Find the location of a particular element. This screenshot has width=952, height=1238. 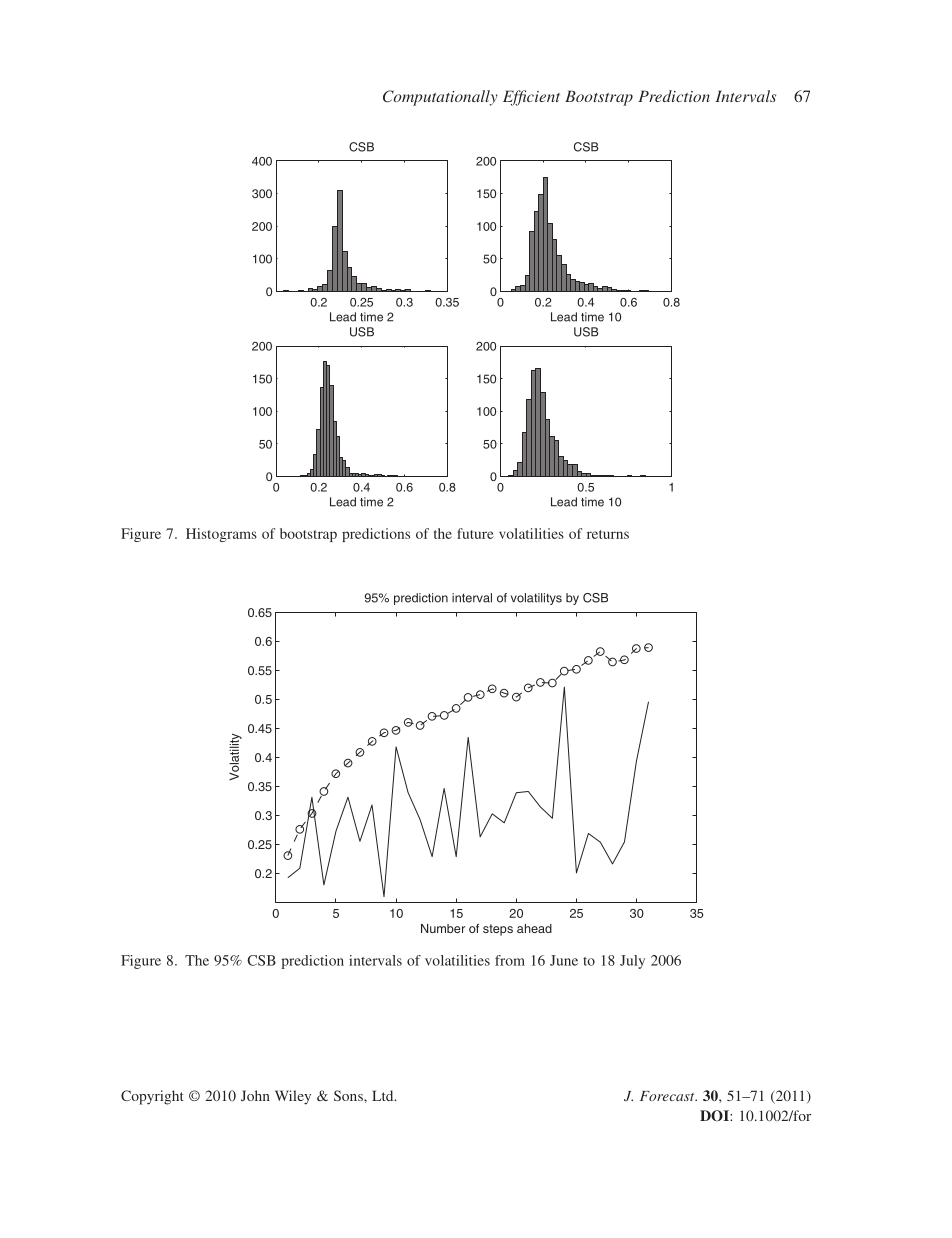

Computationally is located at coordinates (440, 98).
